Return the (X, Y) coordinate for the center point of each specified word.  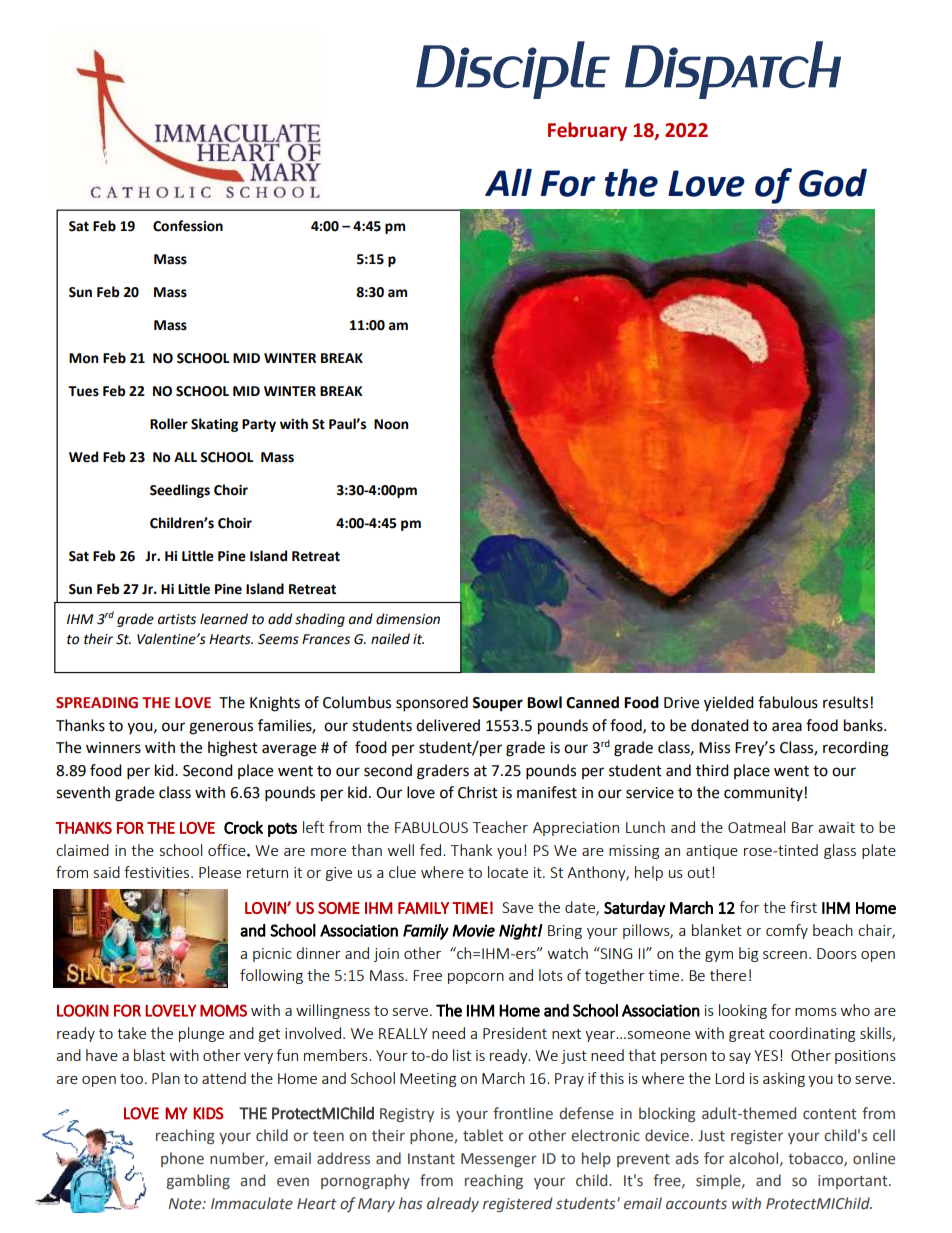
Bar (803, 827)
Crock (243, 827)
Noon (391, 424)
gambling (198, 1181)
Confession (188, 226)
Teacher (500, 827)
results (845, 702)
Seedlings (180, 491)
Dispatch (733, 70)
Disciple (513, 70)
